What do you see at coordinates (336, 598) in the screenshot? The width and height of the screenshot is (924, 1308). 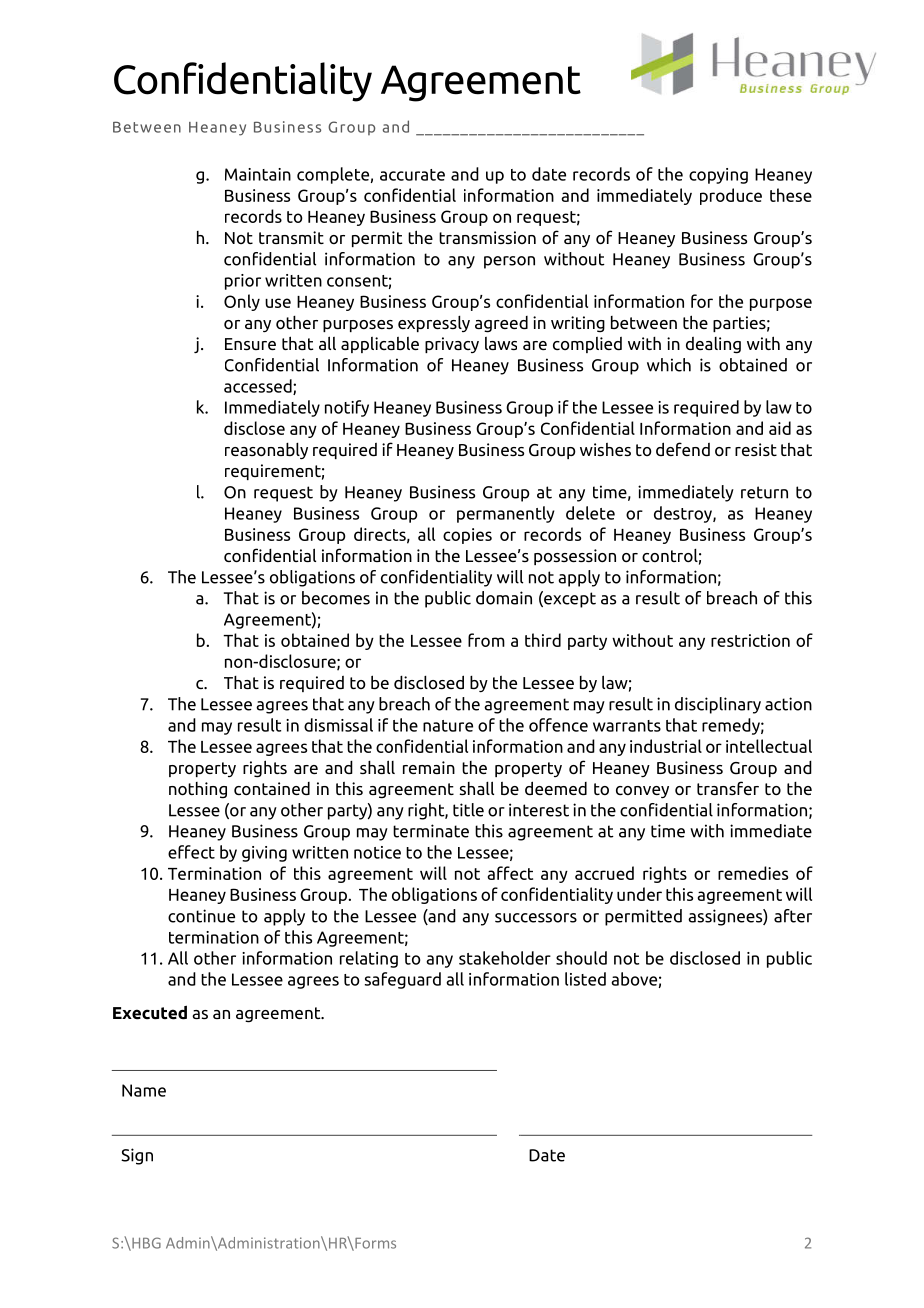 I see `becomes` at bounding box center [336, 598].
